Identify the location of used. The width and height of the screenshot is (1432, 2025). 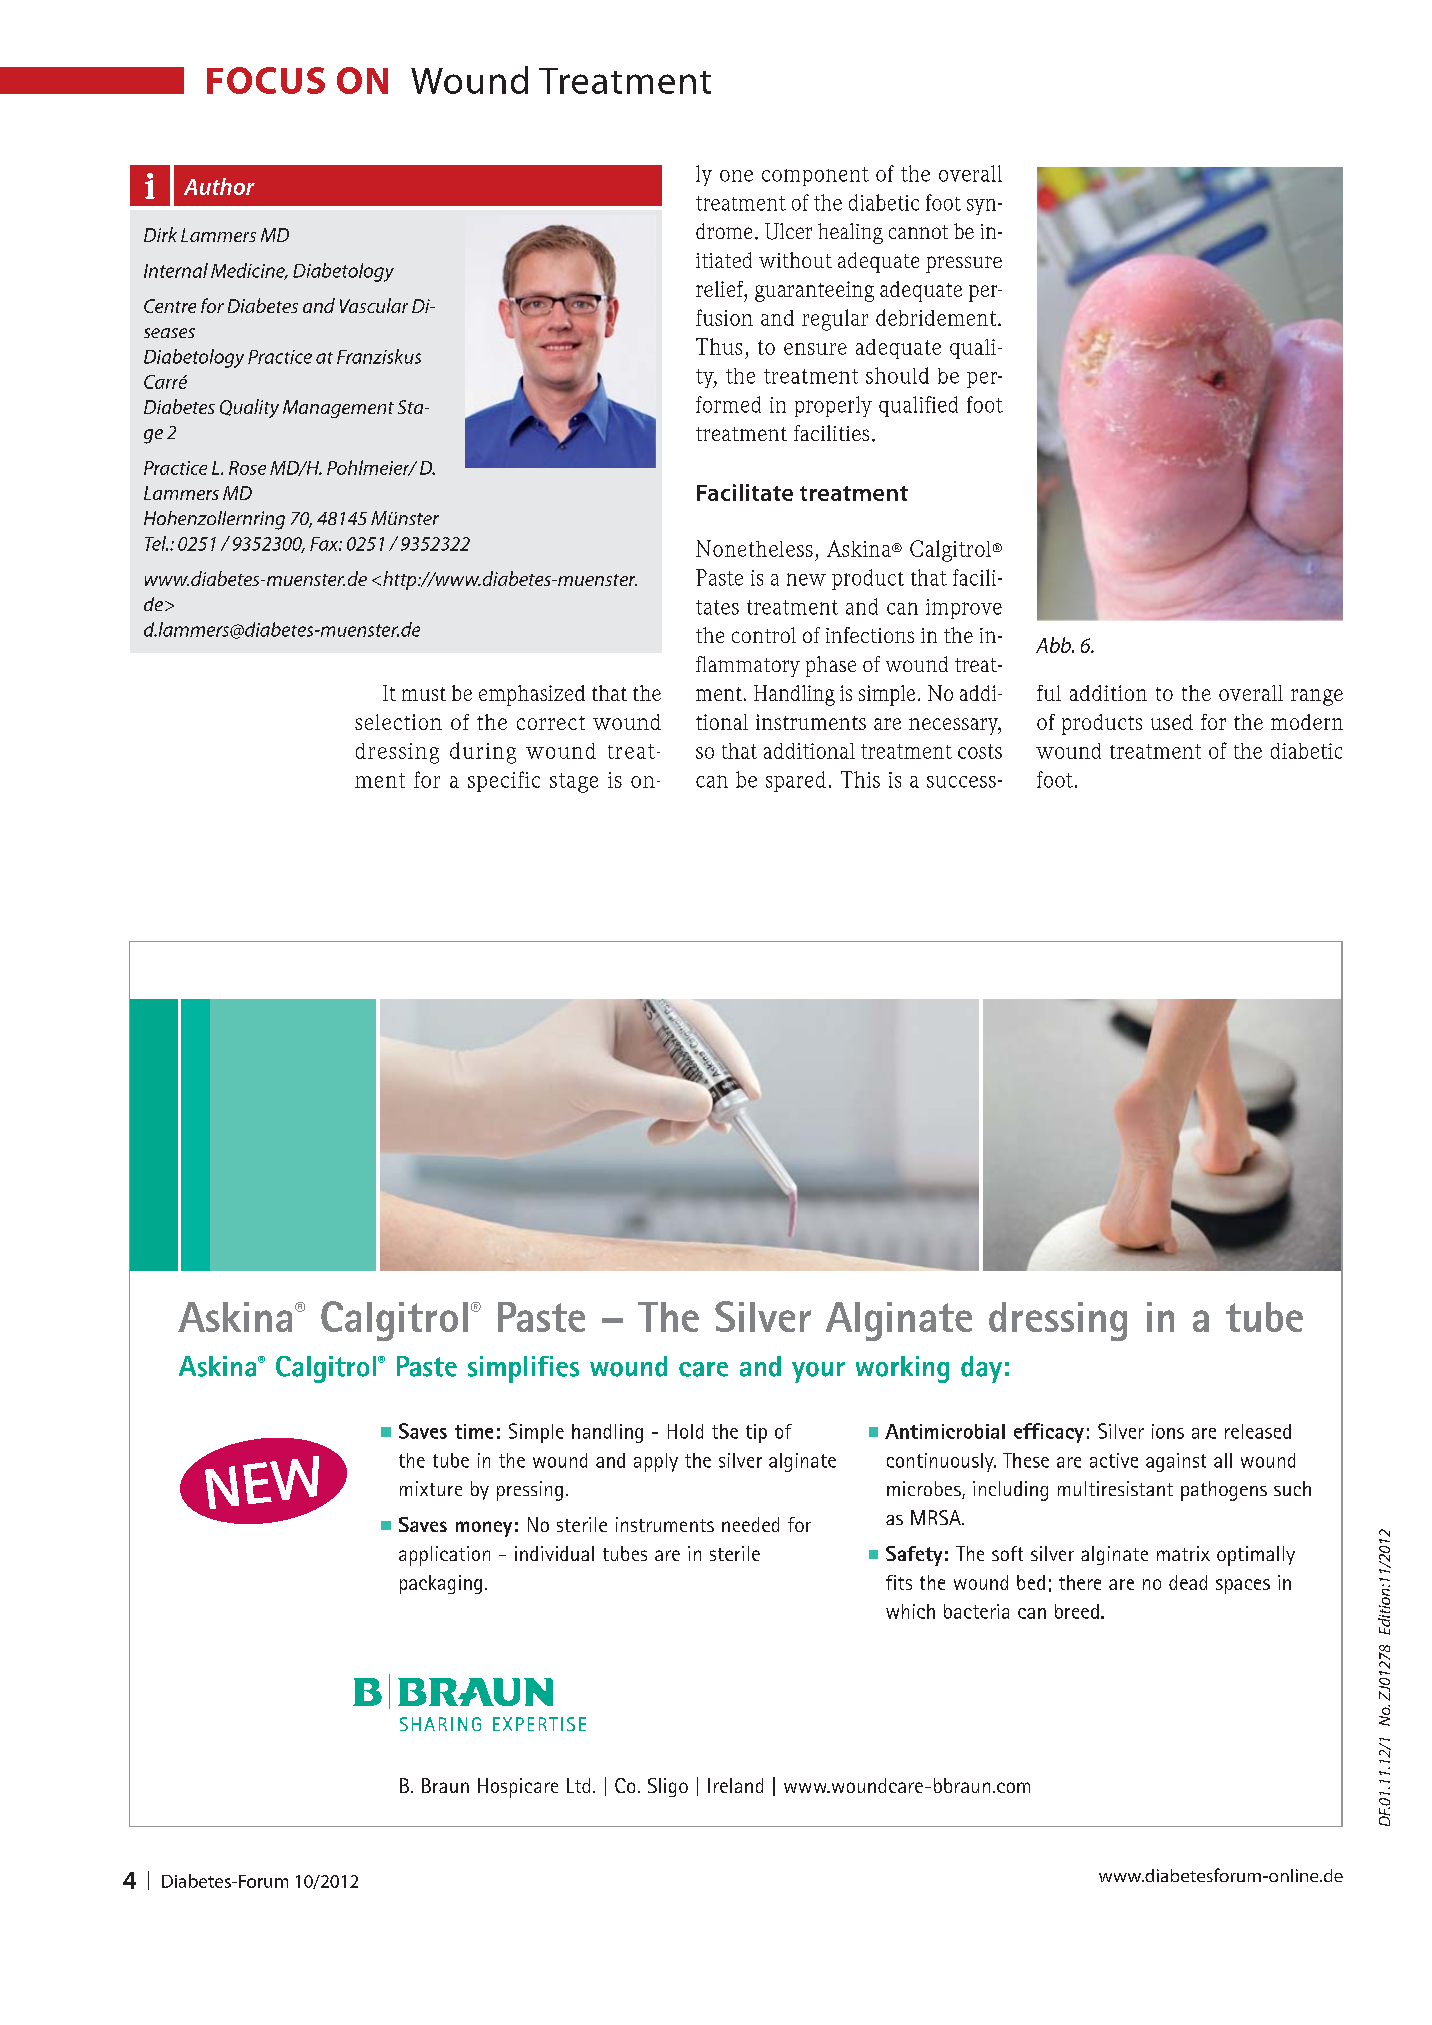
(1172, 722).
